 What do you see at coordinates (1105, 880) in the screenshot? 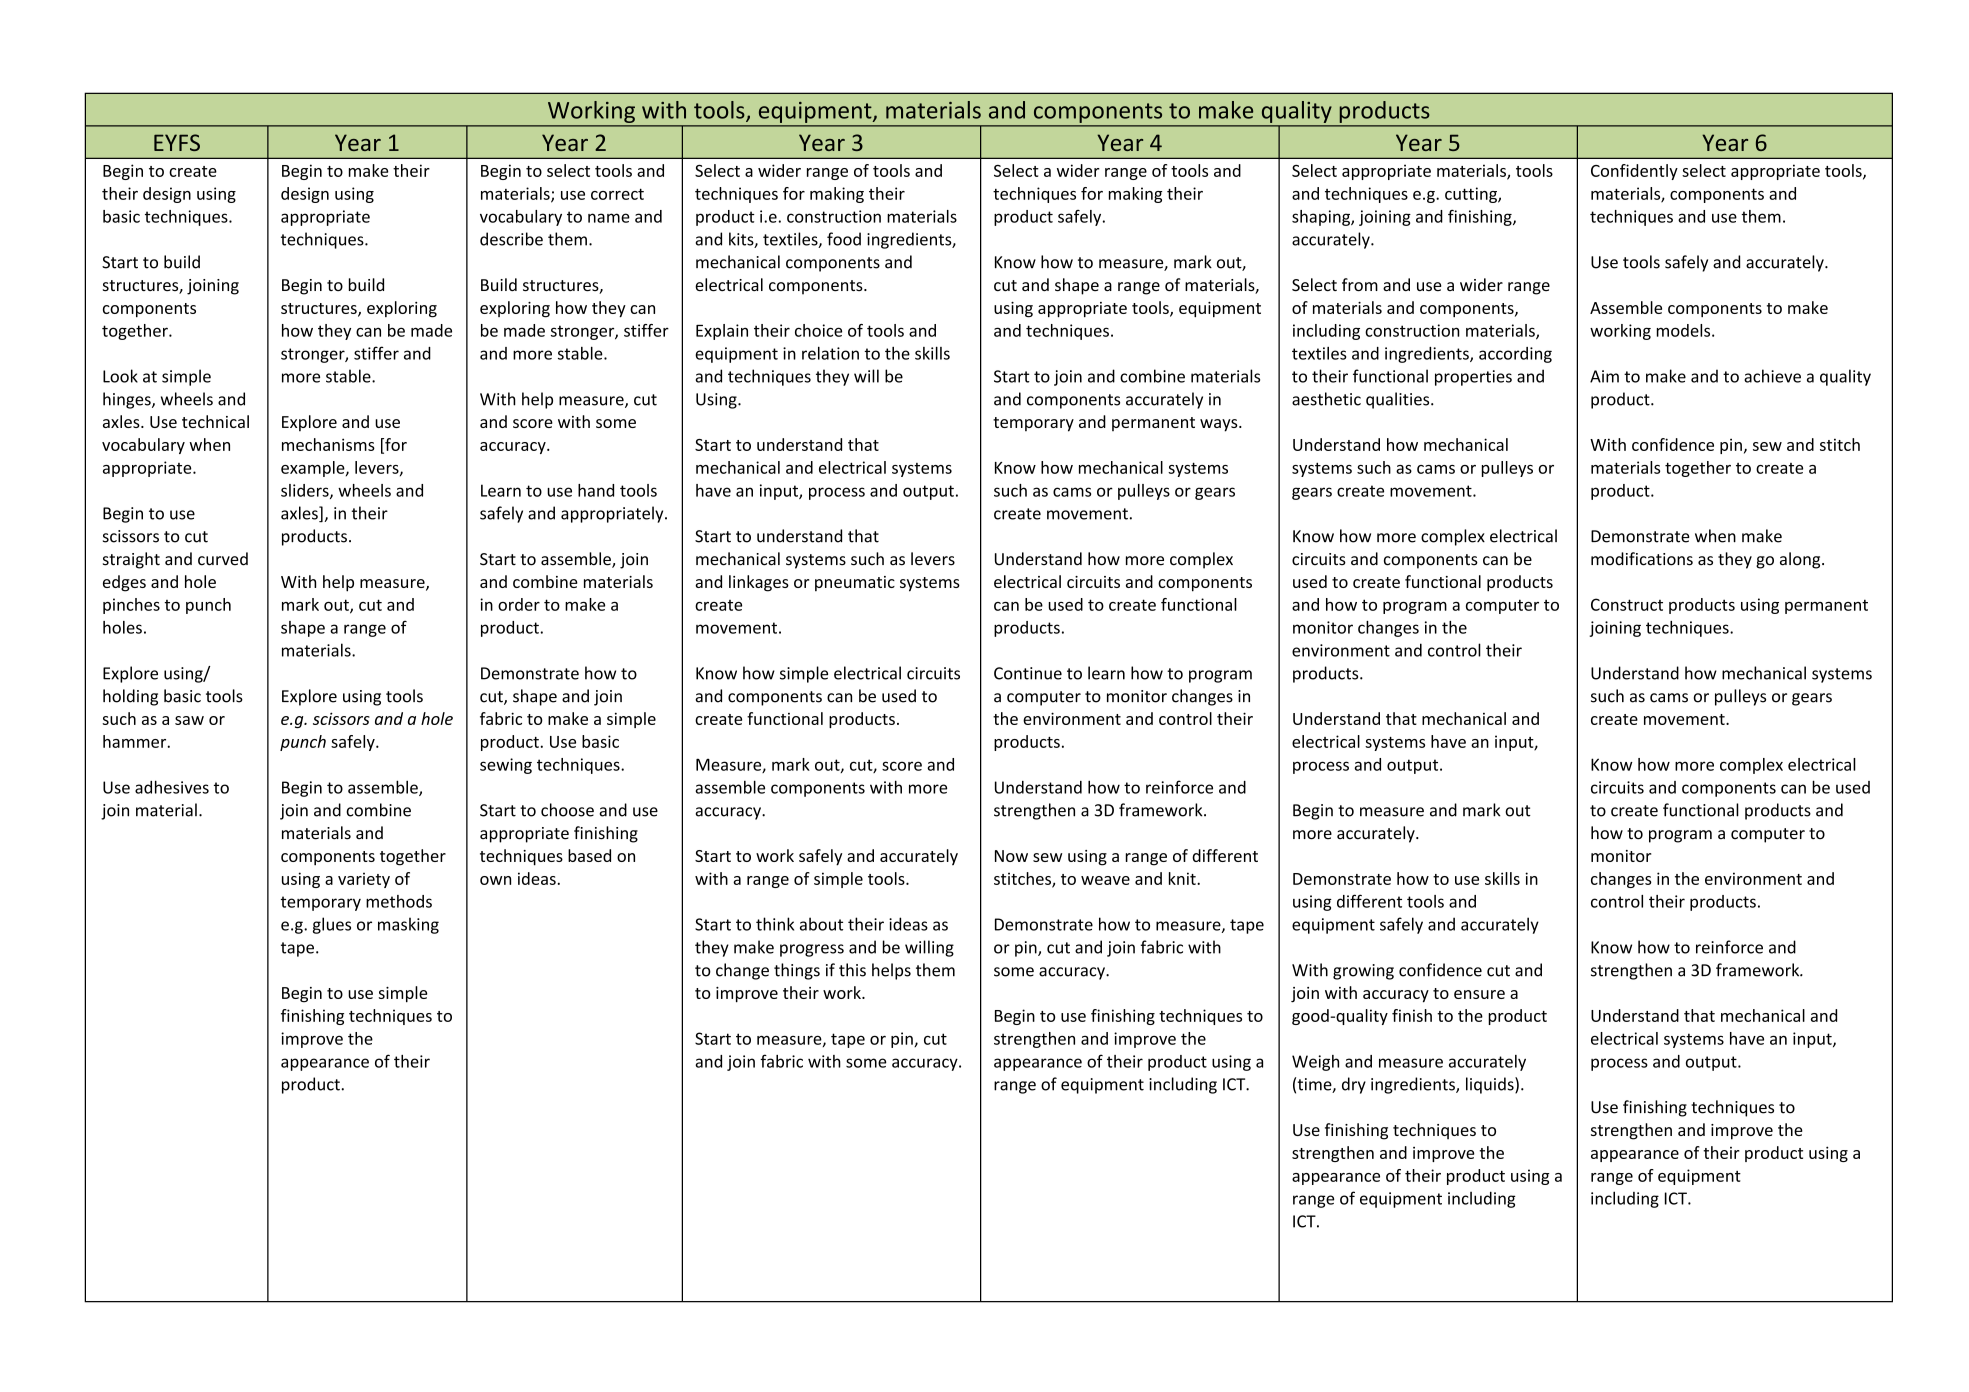
I see `weave` at bounding box center [1105, 880].
